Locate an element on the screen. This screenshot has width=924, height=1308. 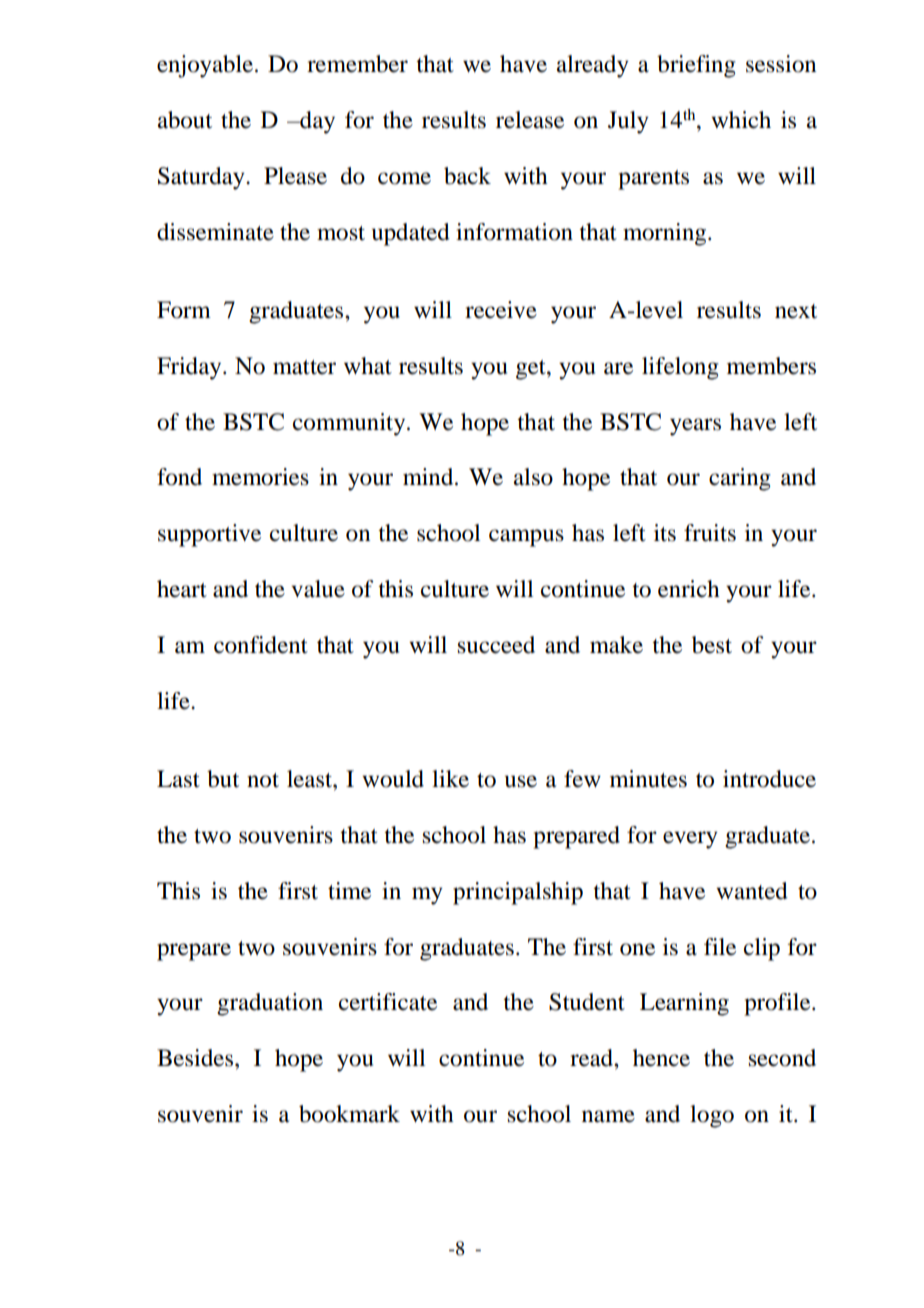
Besides is located at coordinates (196, 1058).
